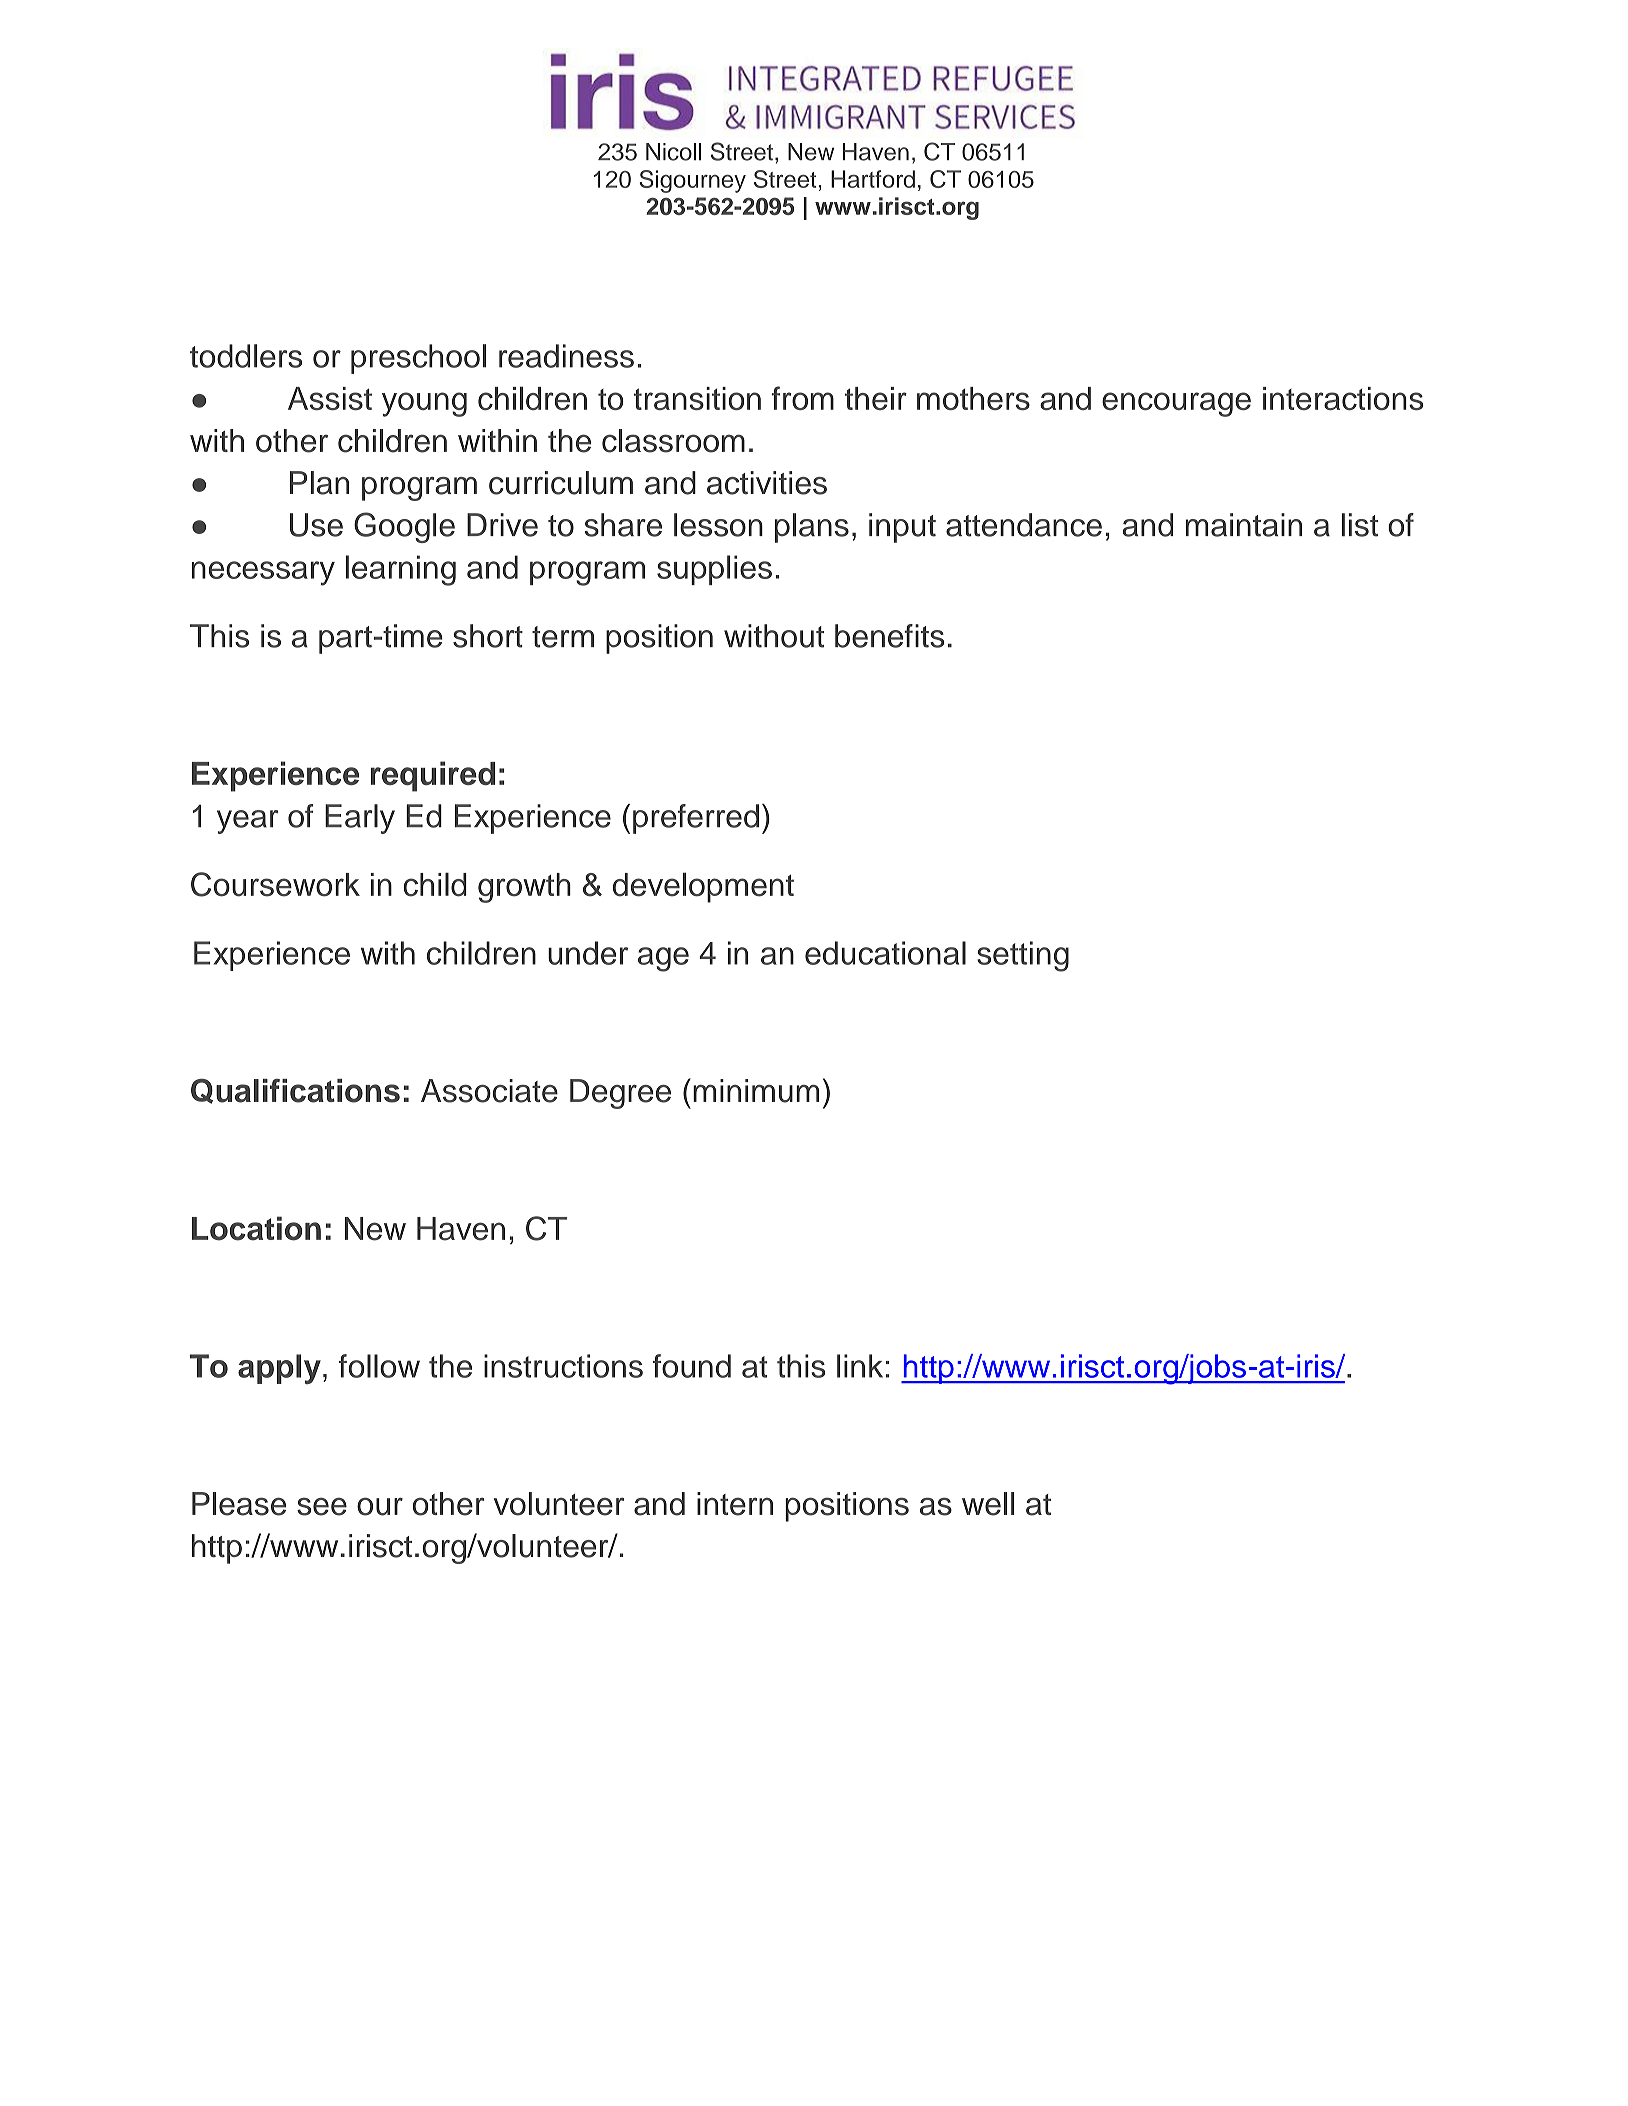  I want to click on learning, so click(401, 570).
